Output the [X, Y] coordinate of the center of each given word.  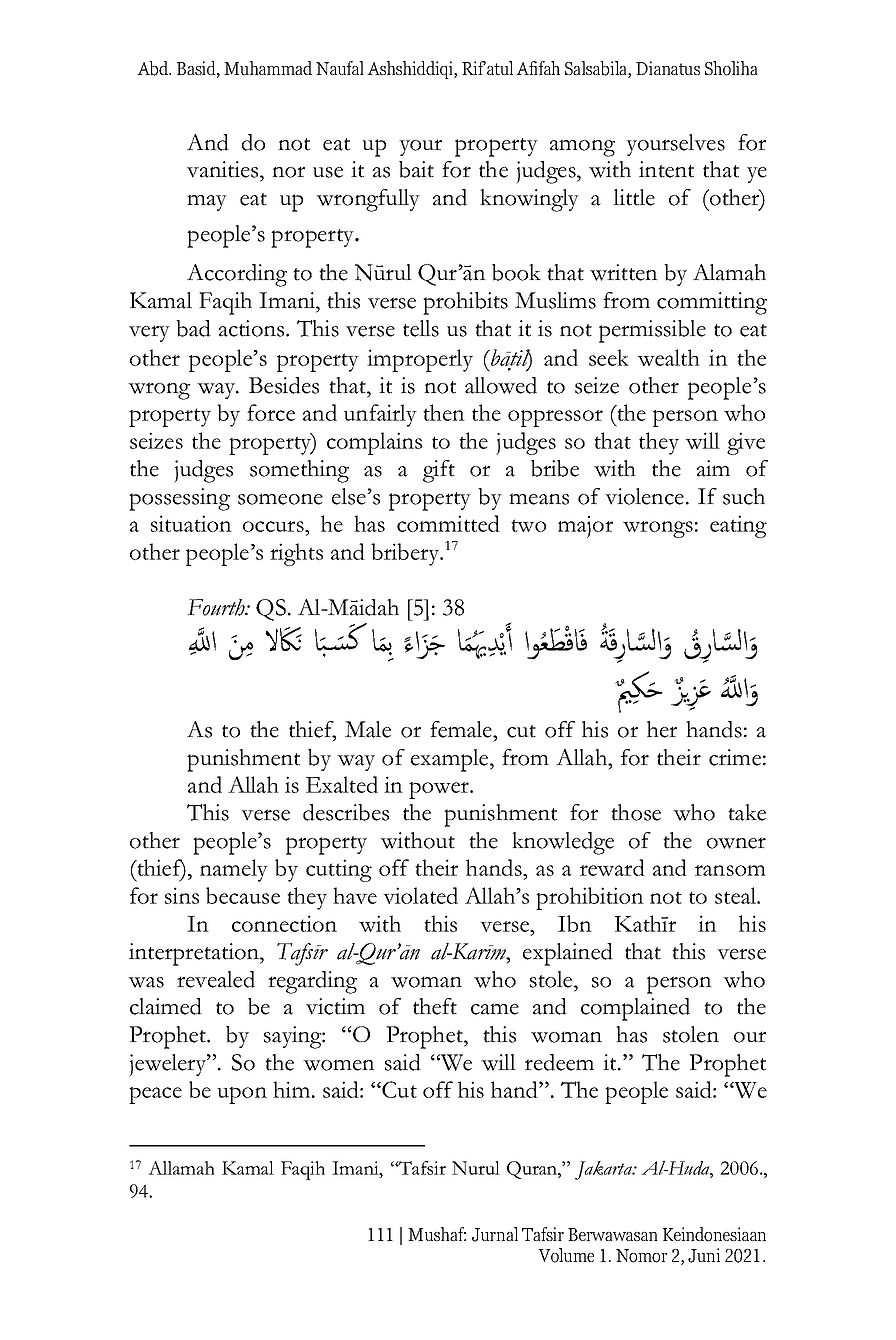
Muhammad [268, 68]
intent [666, 169]
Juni [704, 1255]
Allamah [181, 1168]
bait [416, 169]
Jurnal [495, 1234]
